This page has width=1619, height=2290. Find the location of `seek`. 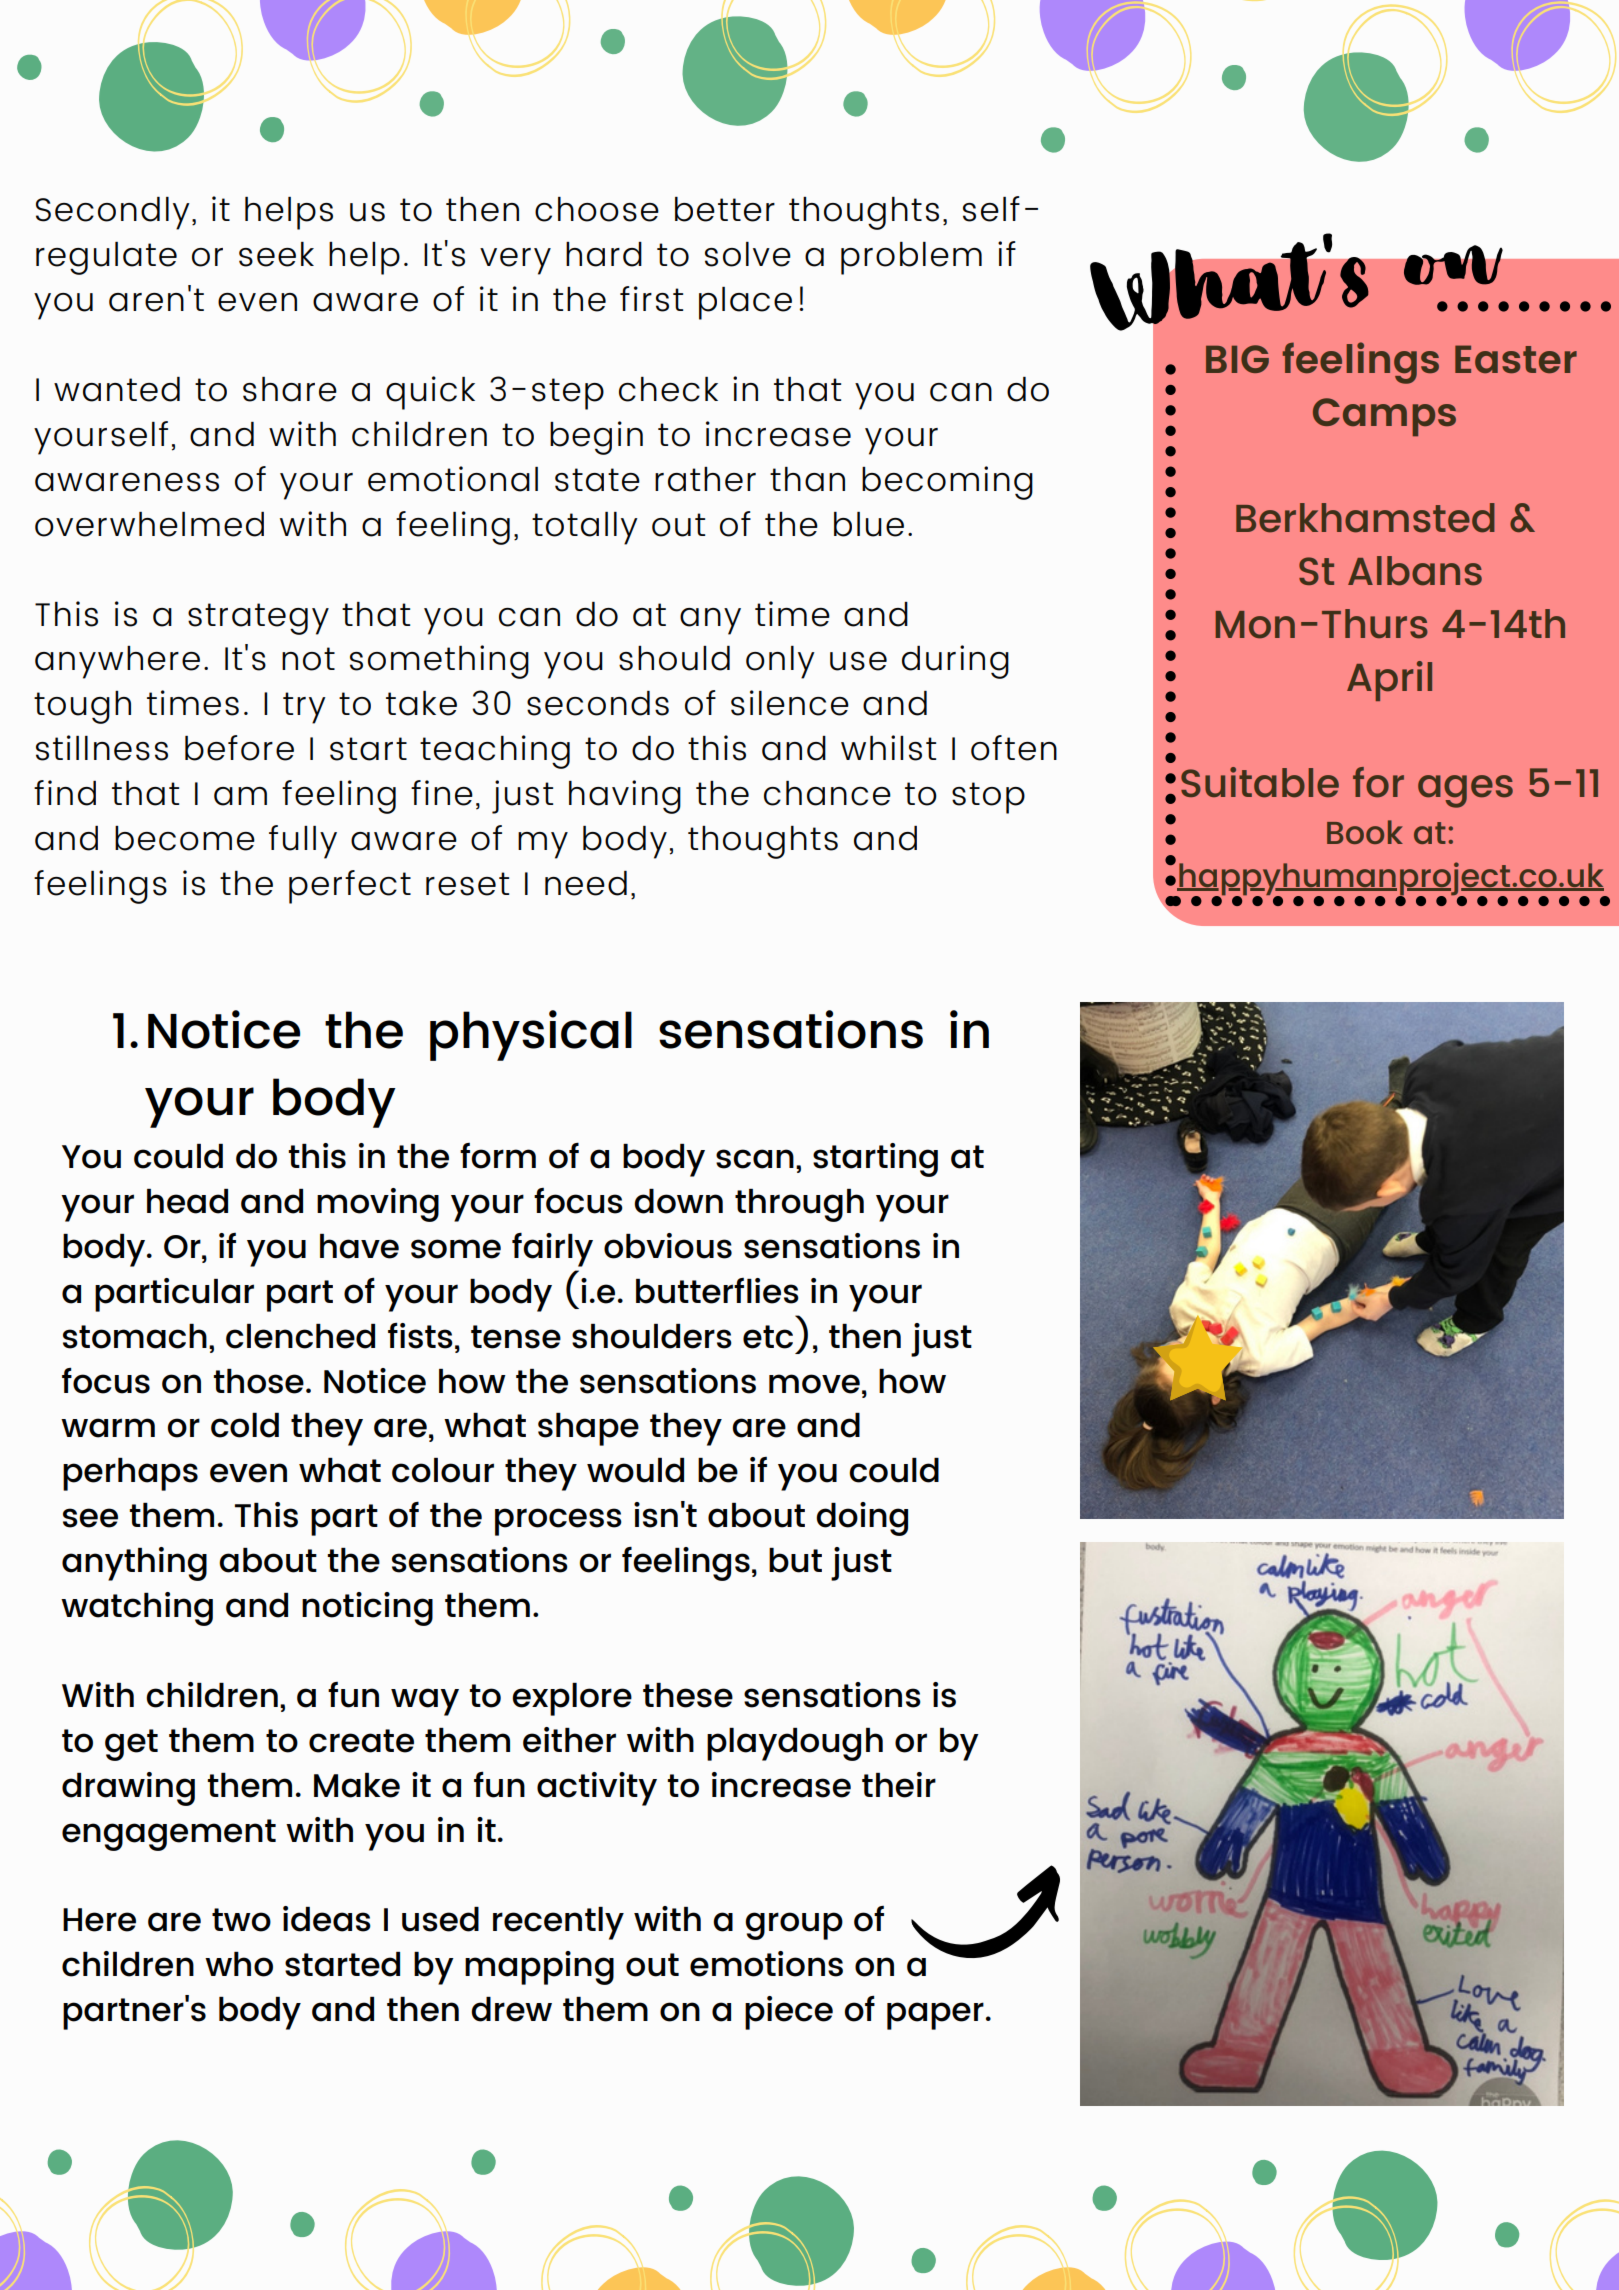

seek is located at coordinates (276, 254).
